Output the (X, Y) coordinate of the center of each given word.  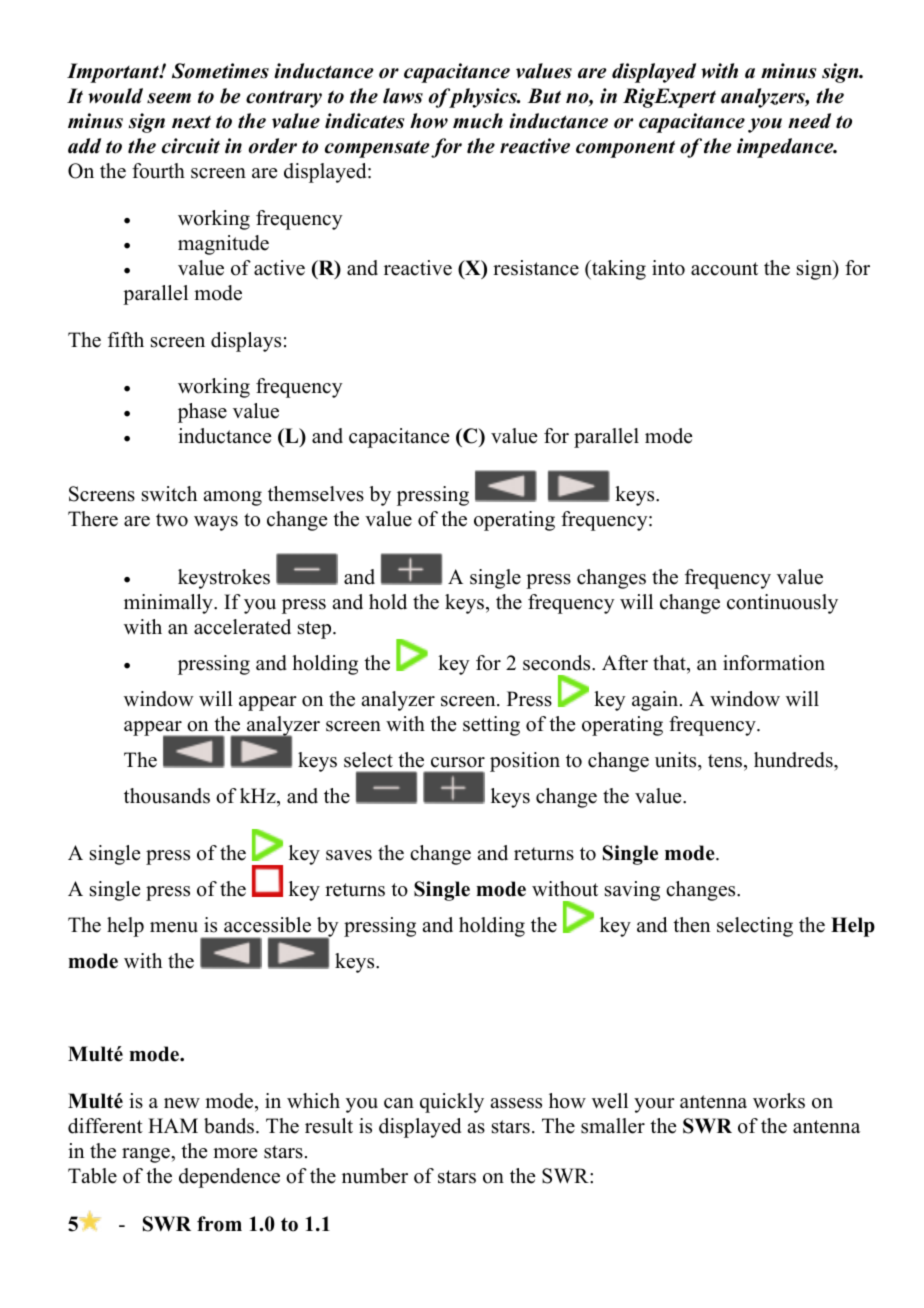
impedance (786, 148)
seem (169, 98)
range (147, 1155)
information (774, 663)
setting (491, 726)
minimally (169, 604)
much (478, 121)
